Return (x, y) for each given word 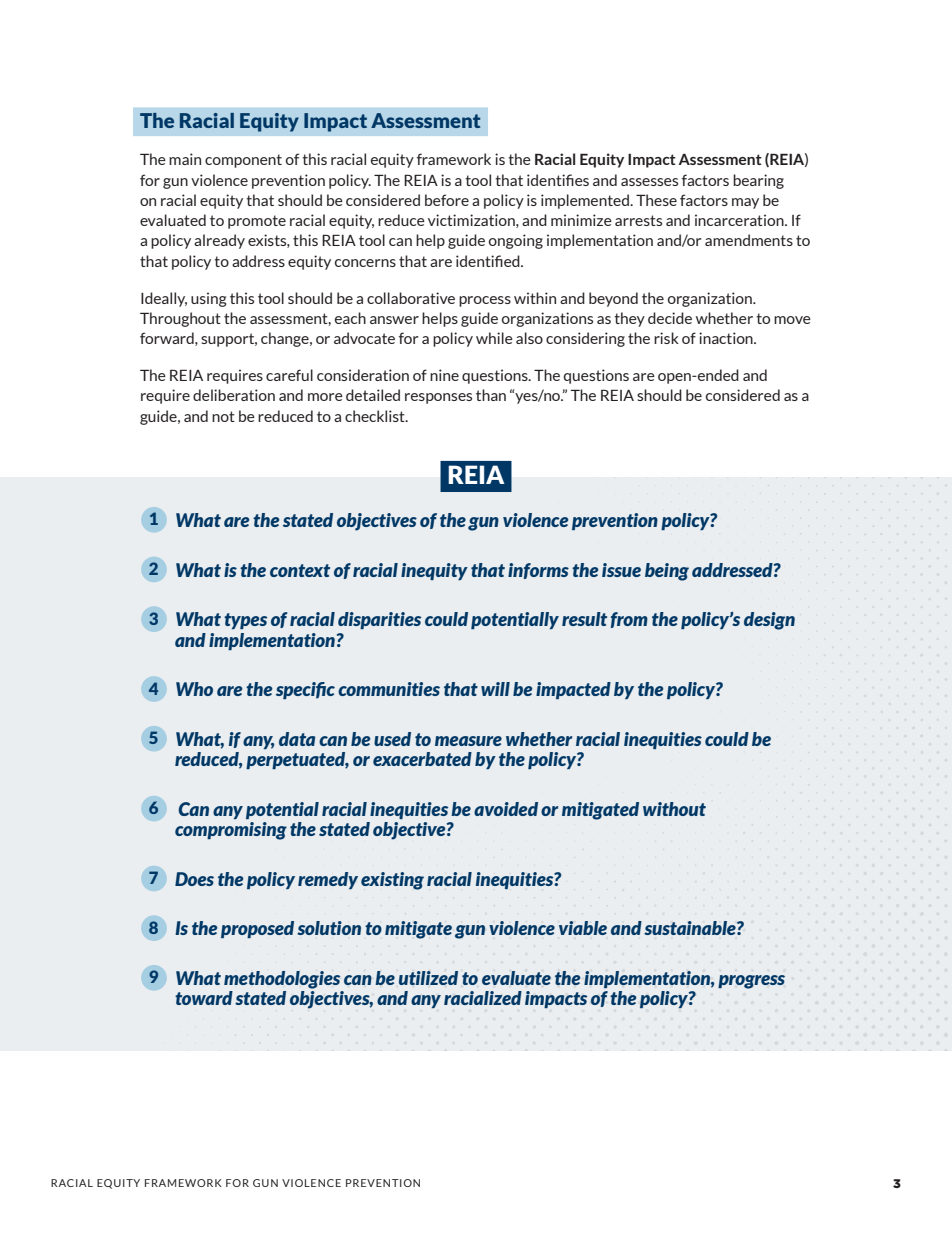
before (447, 200)
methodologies (282, 980)
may (745, 203)
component (243, 161)
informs (538, 571)
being (667, 572)
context (300, 570)
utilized (428, 978)
